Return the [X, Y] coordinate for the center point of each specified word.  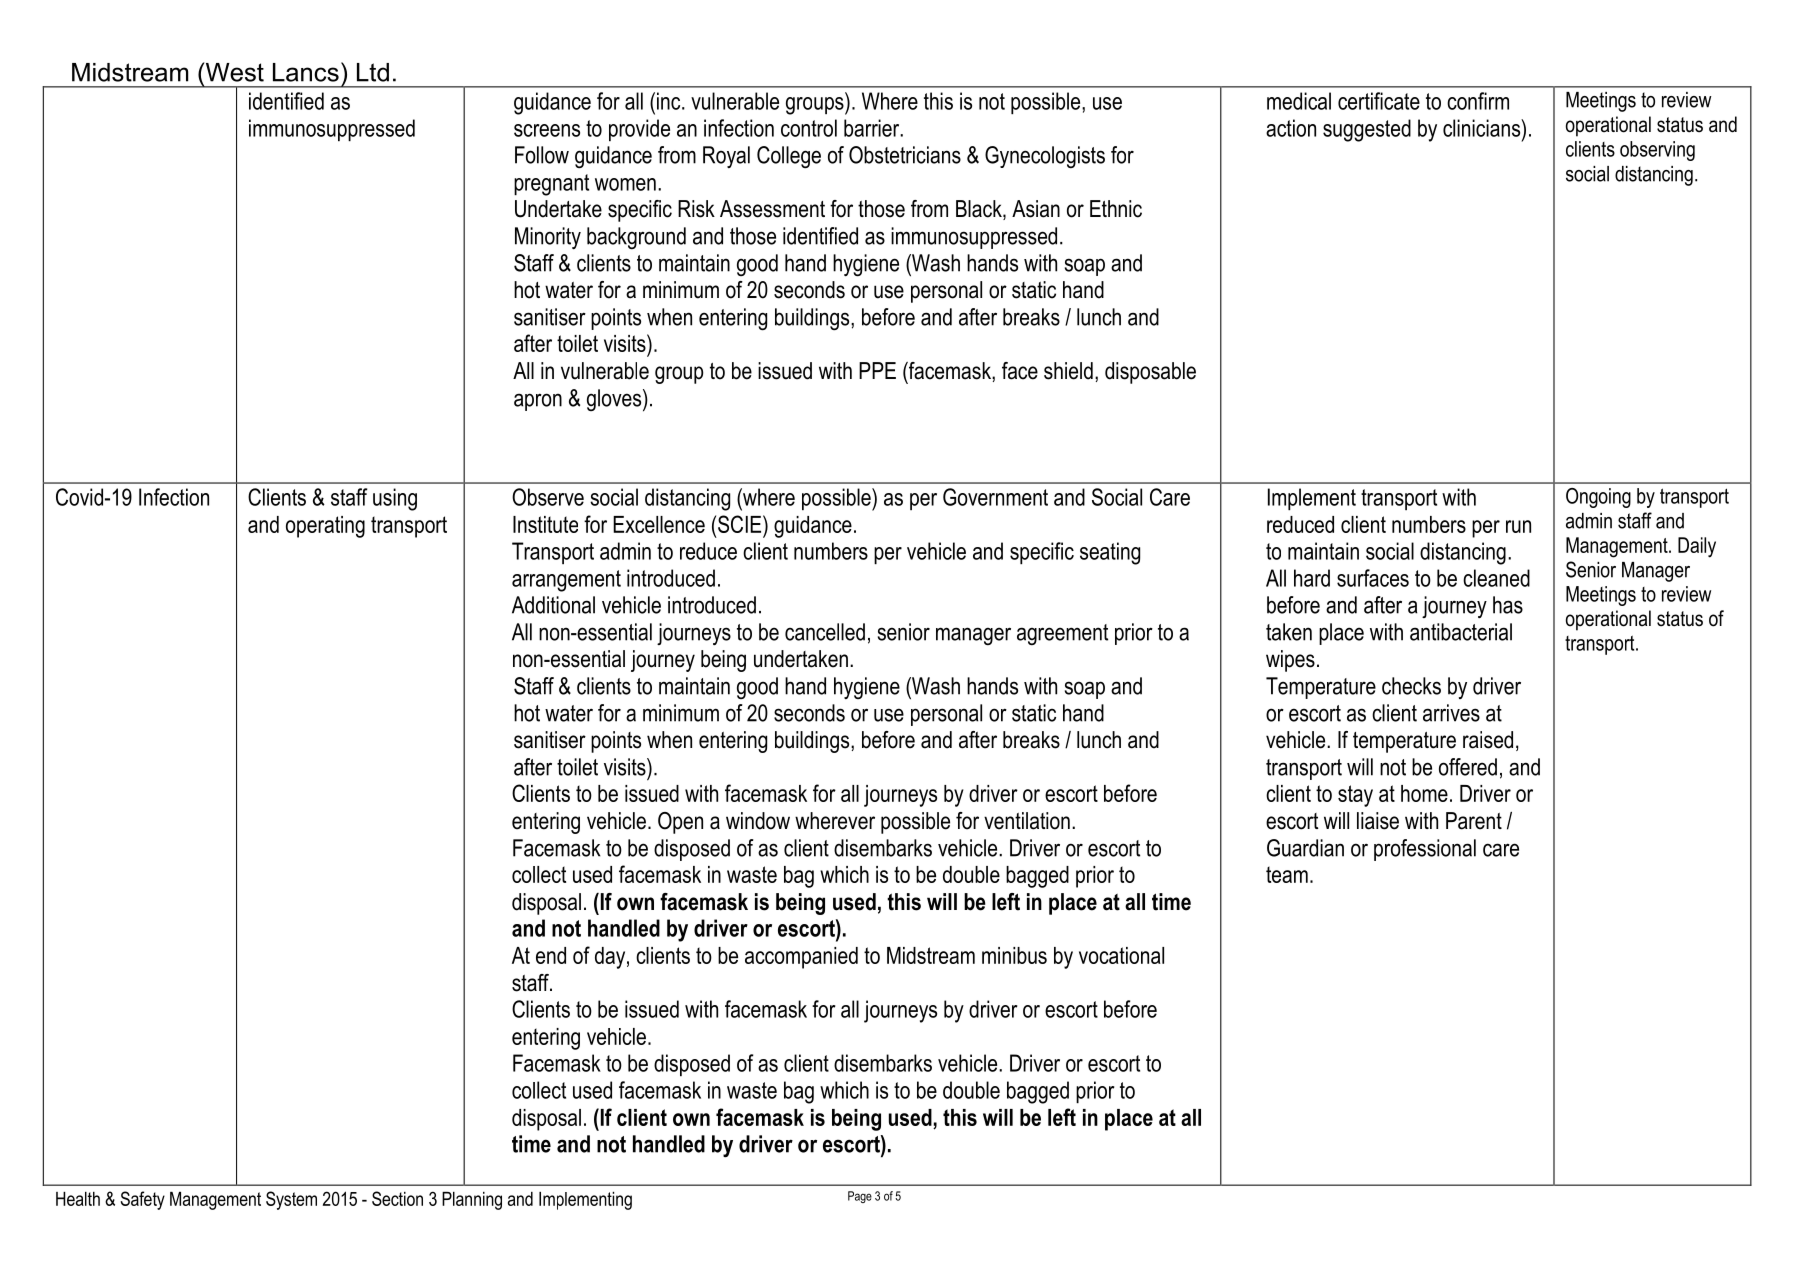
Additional [553, 605]
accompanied [801, 958]
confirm [1478, 101]
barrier [873, 128]
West [233, 72]
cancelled [825, 632]
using [395, 499]
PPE [877, 370]
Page [860, 1197]
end [551, 955]
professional [1425, 850]
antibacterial [1461, 632]
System [291, 1200]
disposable [1150, 373]
